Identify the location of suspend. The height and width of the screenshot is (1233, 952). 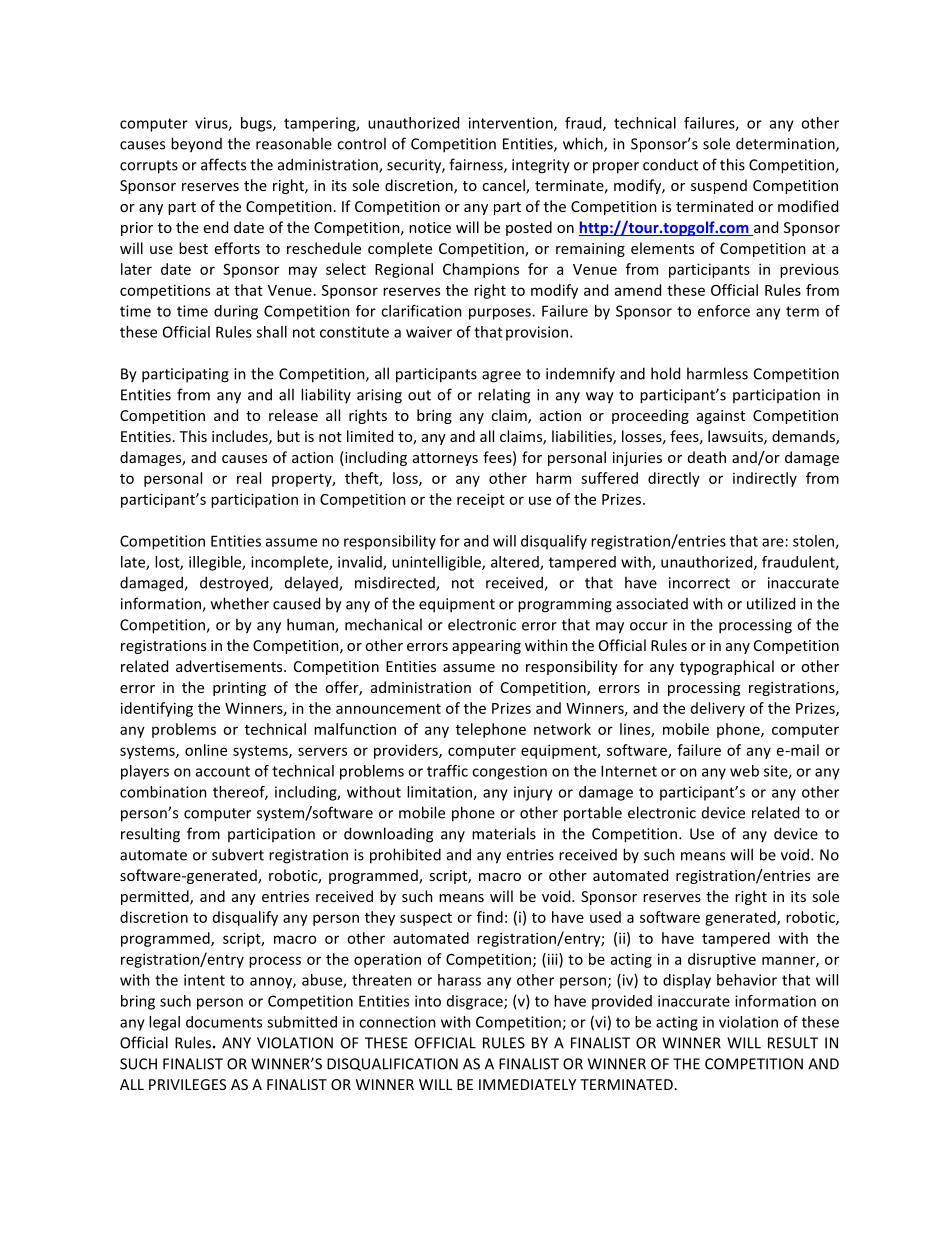
(719, 186).
